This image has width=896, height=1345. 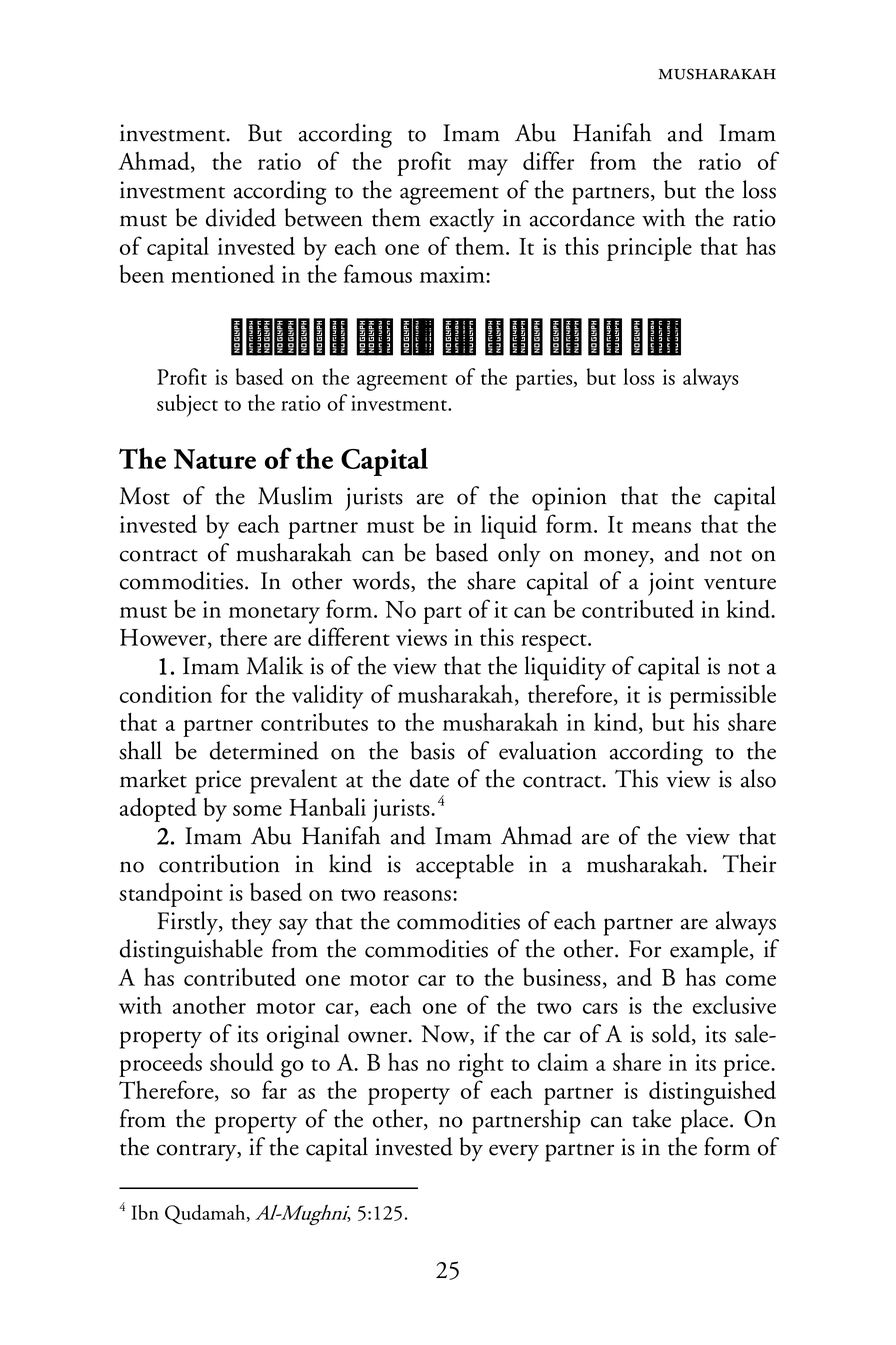 What do you see at coordinates (519, 555) in the image?
I see `only` at bounding box center [519, 555].
